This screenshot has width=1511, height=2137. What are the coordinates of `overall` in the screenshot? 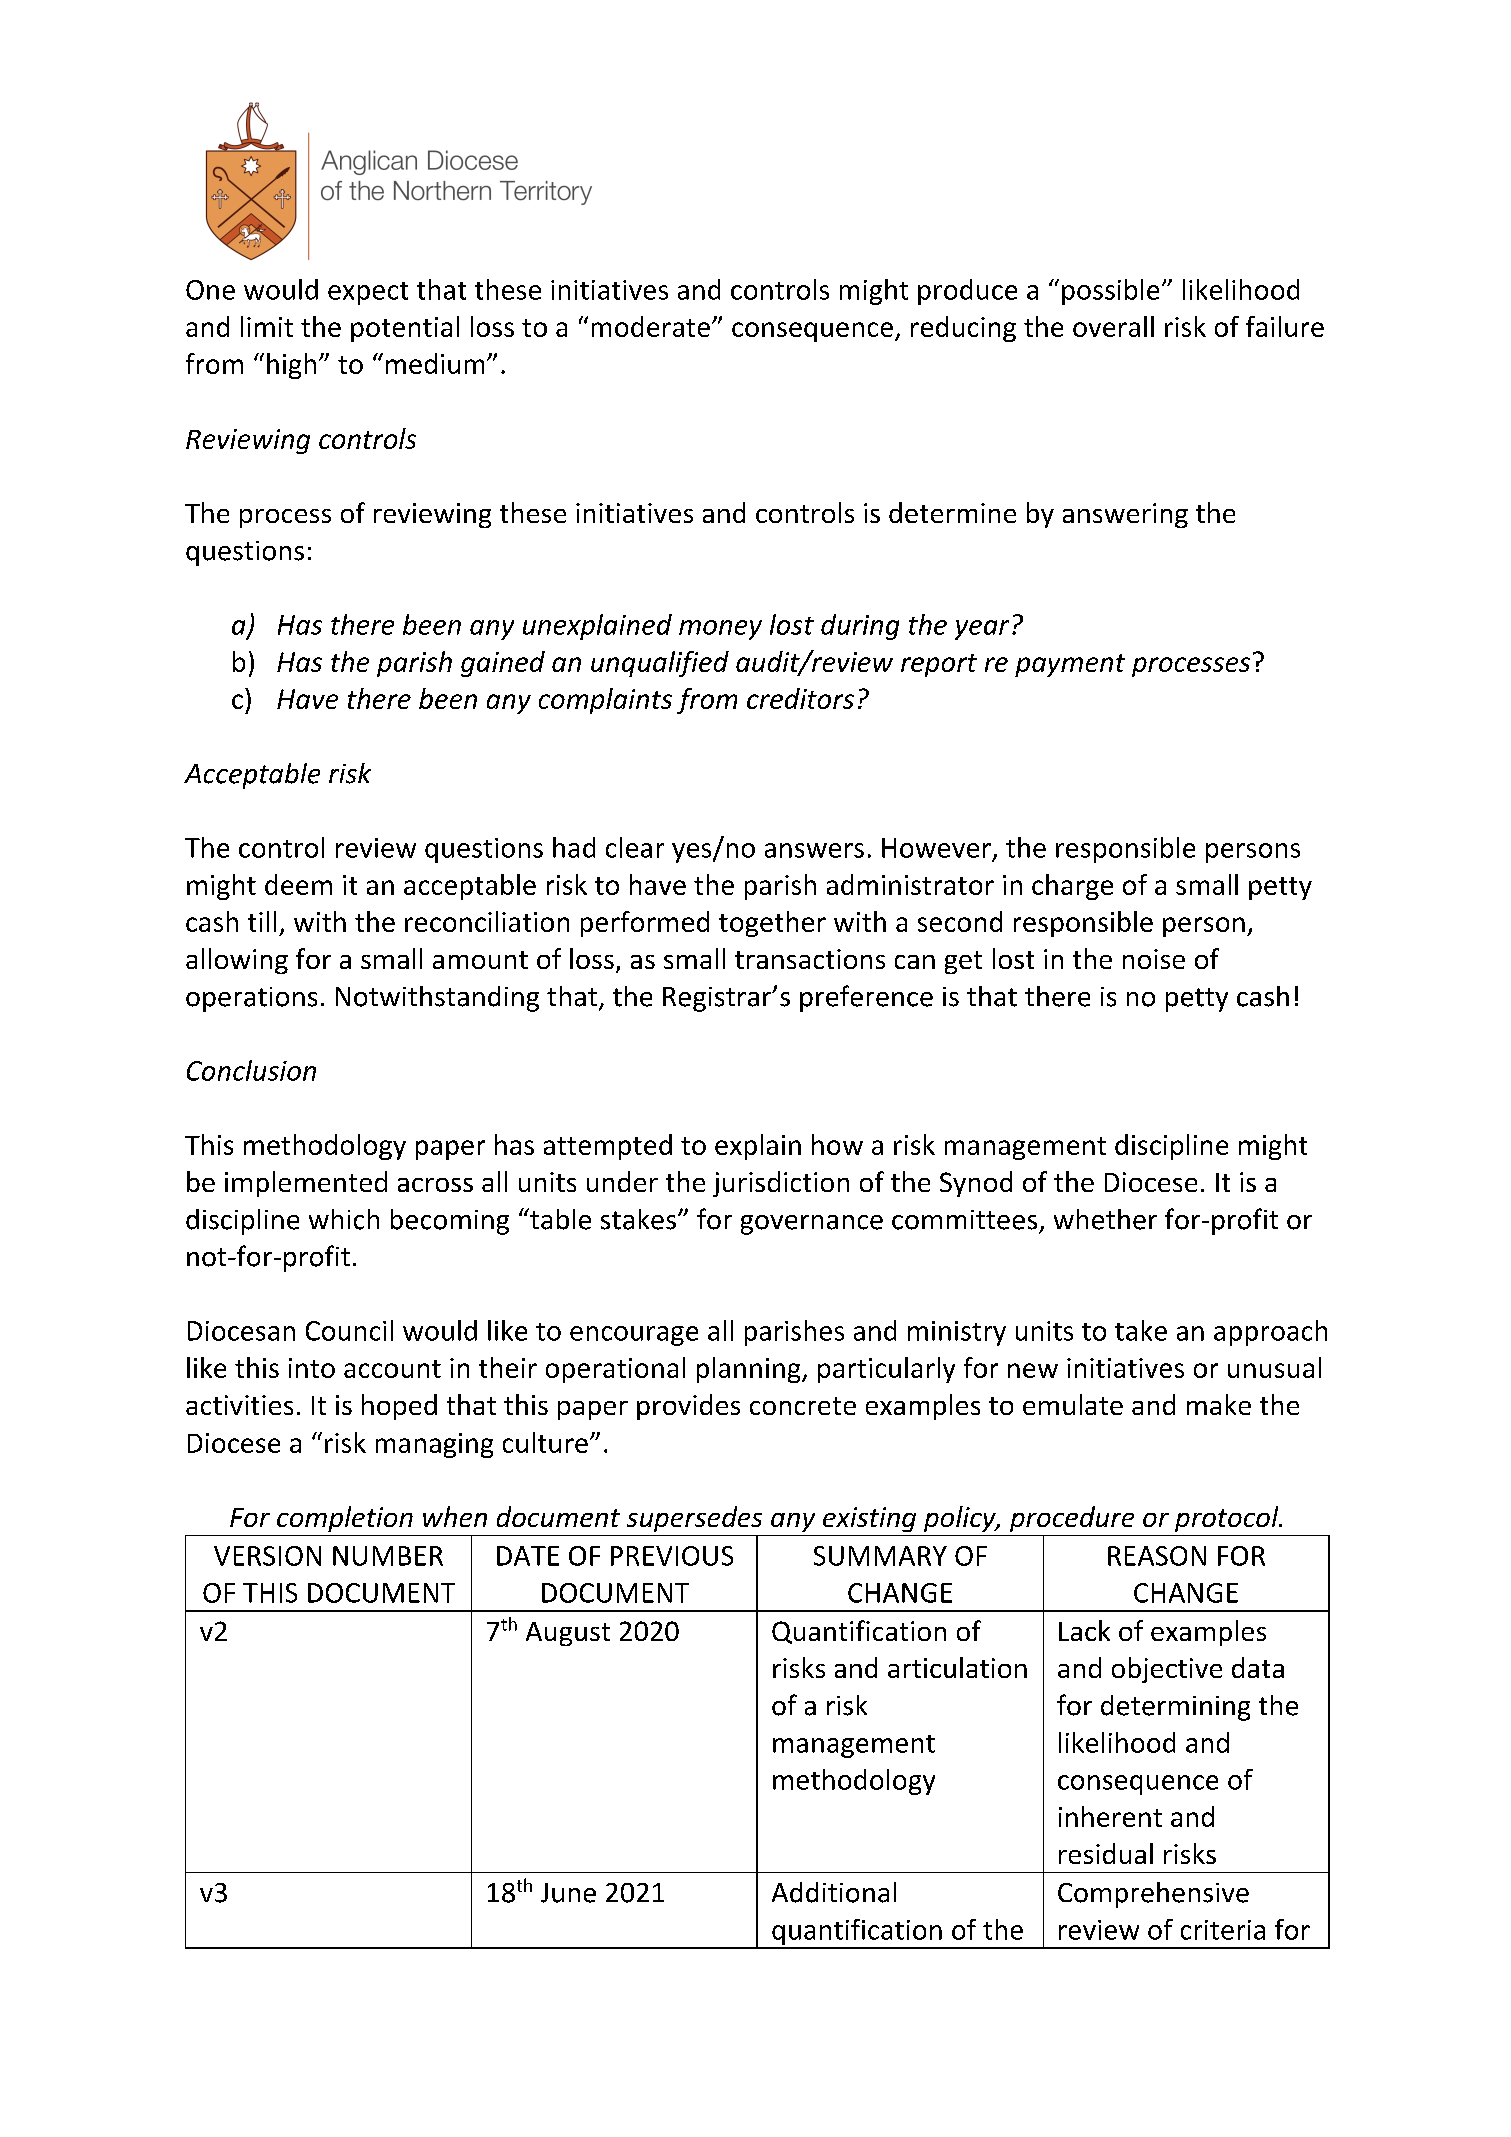 It's located at (1113, 326).
